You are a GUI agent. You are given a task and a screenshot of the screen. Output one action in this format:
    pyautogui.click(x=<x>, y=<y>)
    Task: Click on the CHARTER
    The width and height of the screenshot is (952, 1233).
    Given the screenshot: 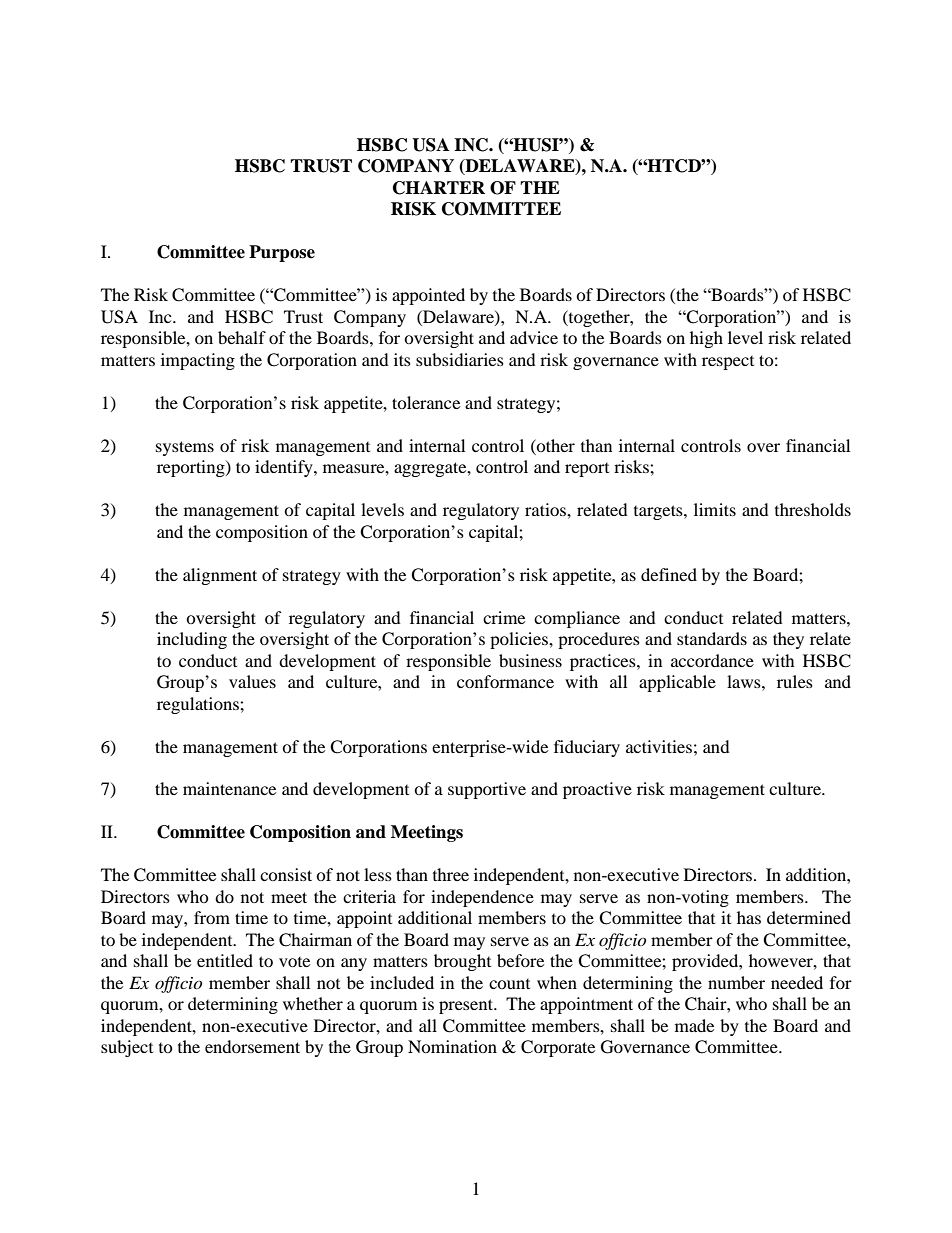 What is the action you would take?
    pyautogui.click(x=439, y=188)
